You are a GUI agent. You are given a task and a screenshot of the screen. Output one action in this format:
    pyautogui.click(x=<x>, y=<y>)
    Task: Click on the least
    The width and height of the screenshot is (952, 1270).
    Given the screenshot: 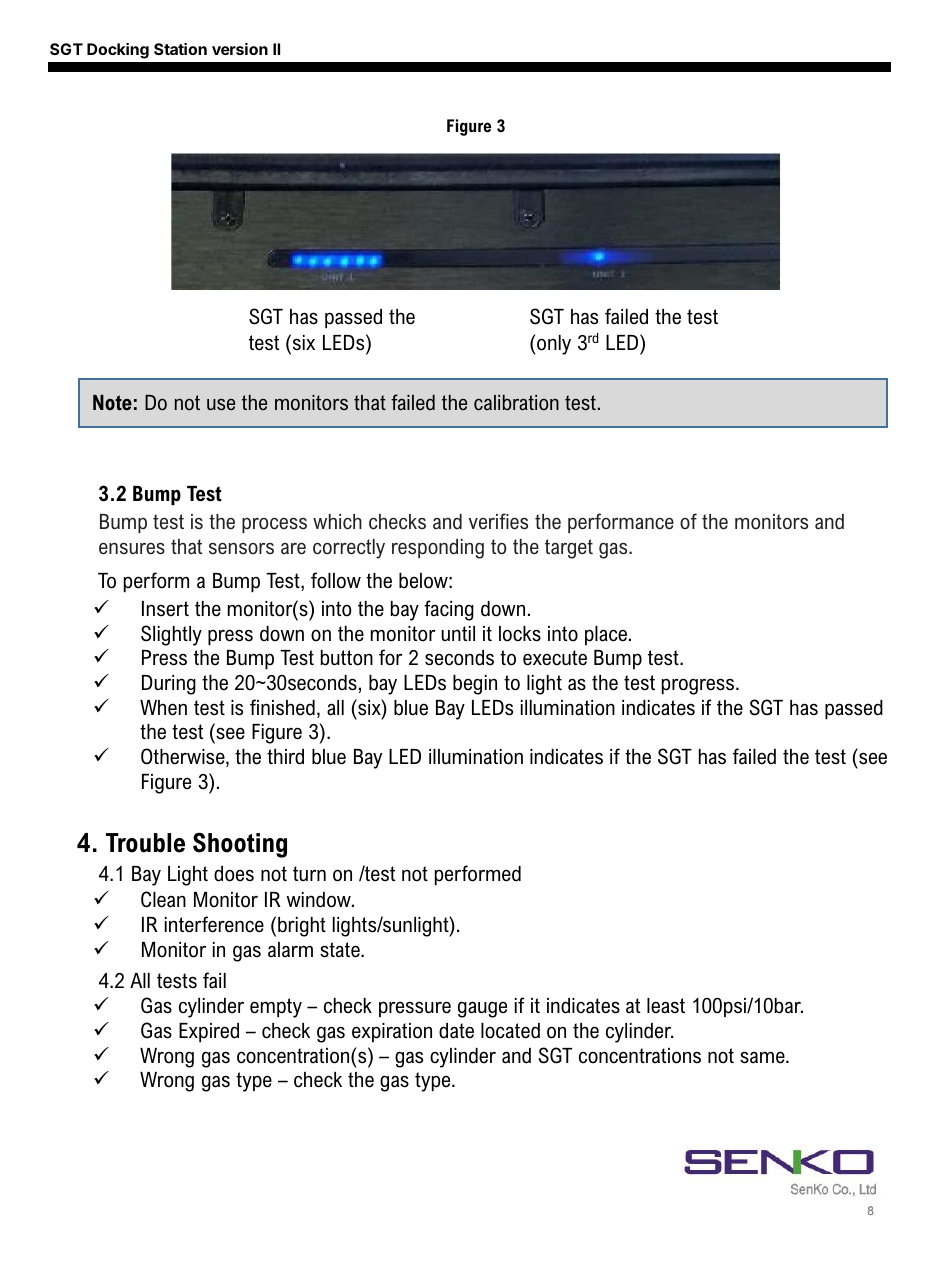 What is the action you would take?
    pyautogui.click(x=666, y=1006)
